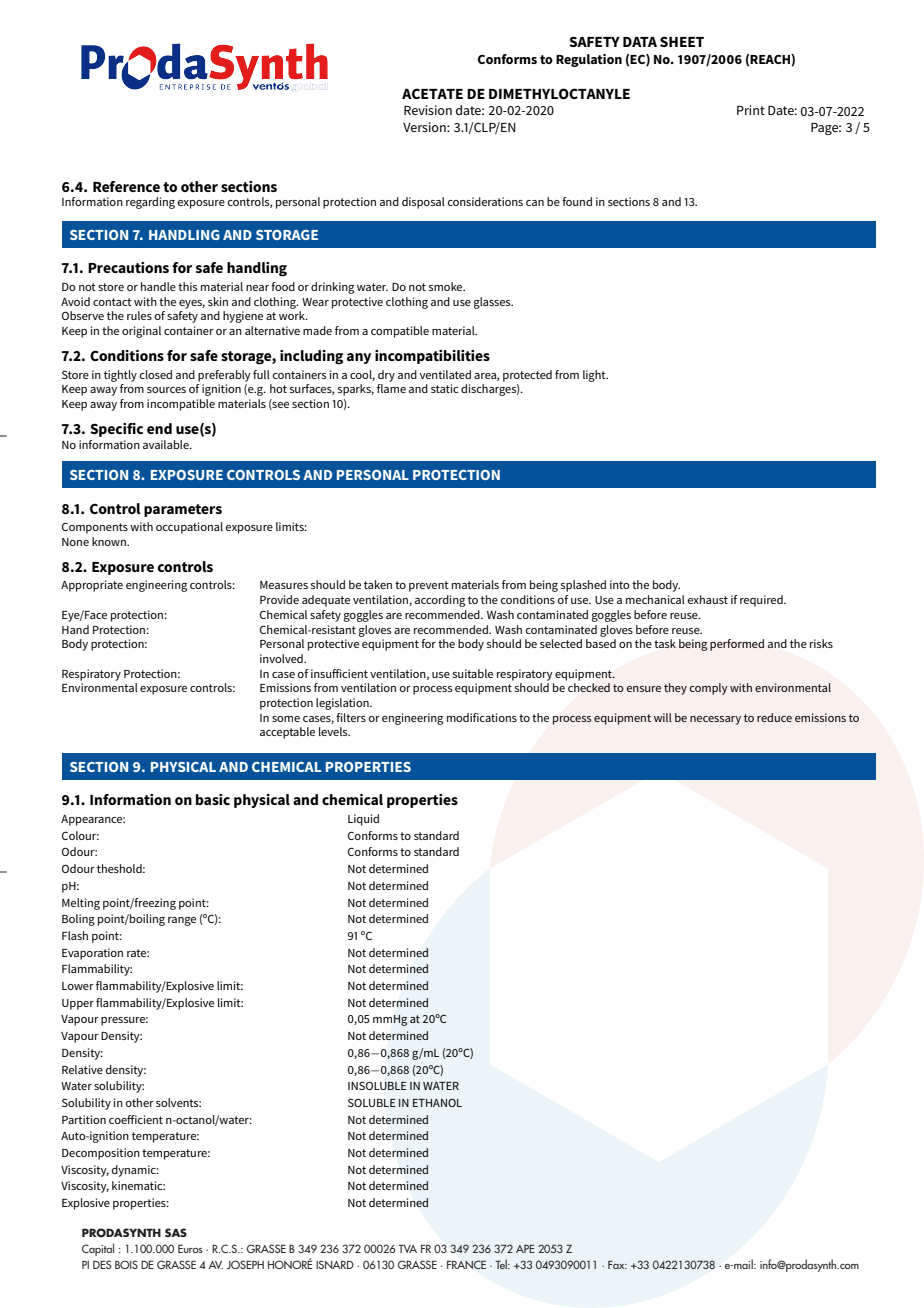 This document has width=924, height=1308. Describe the element at coordinates (473, 673) in the document. I see `suitable` at that location.
